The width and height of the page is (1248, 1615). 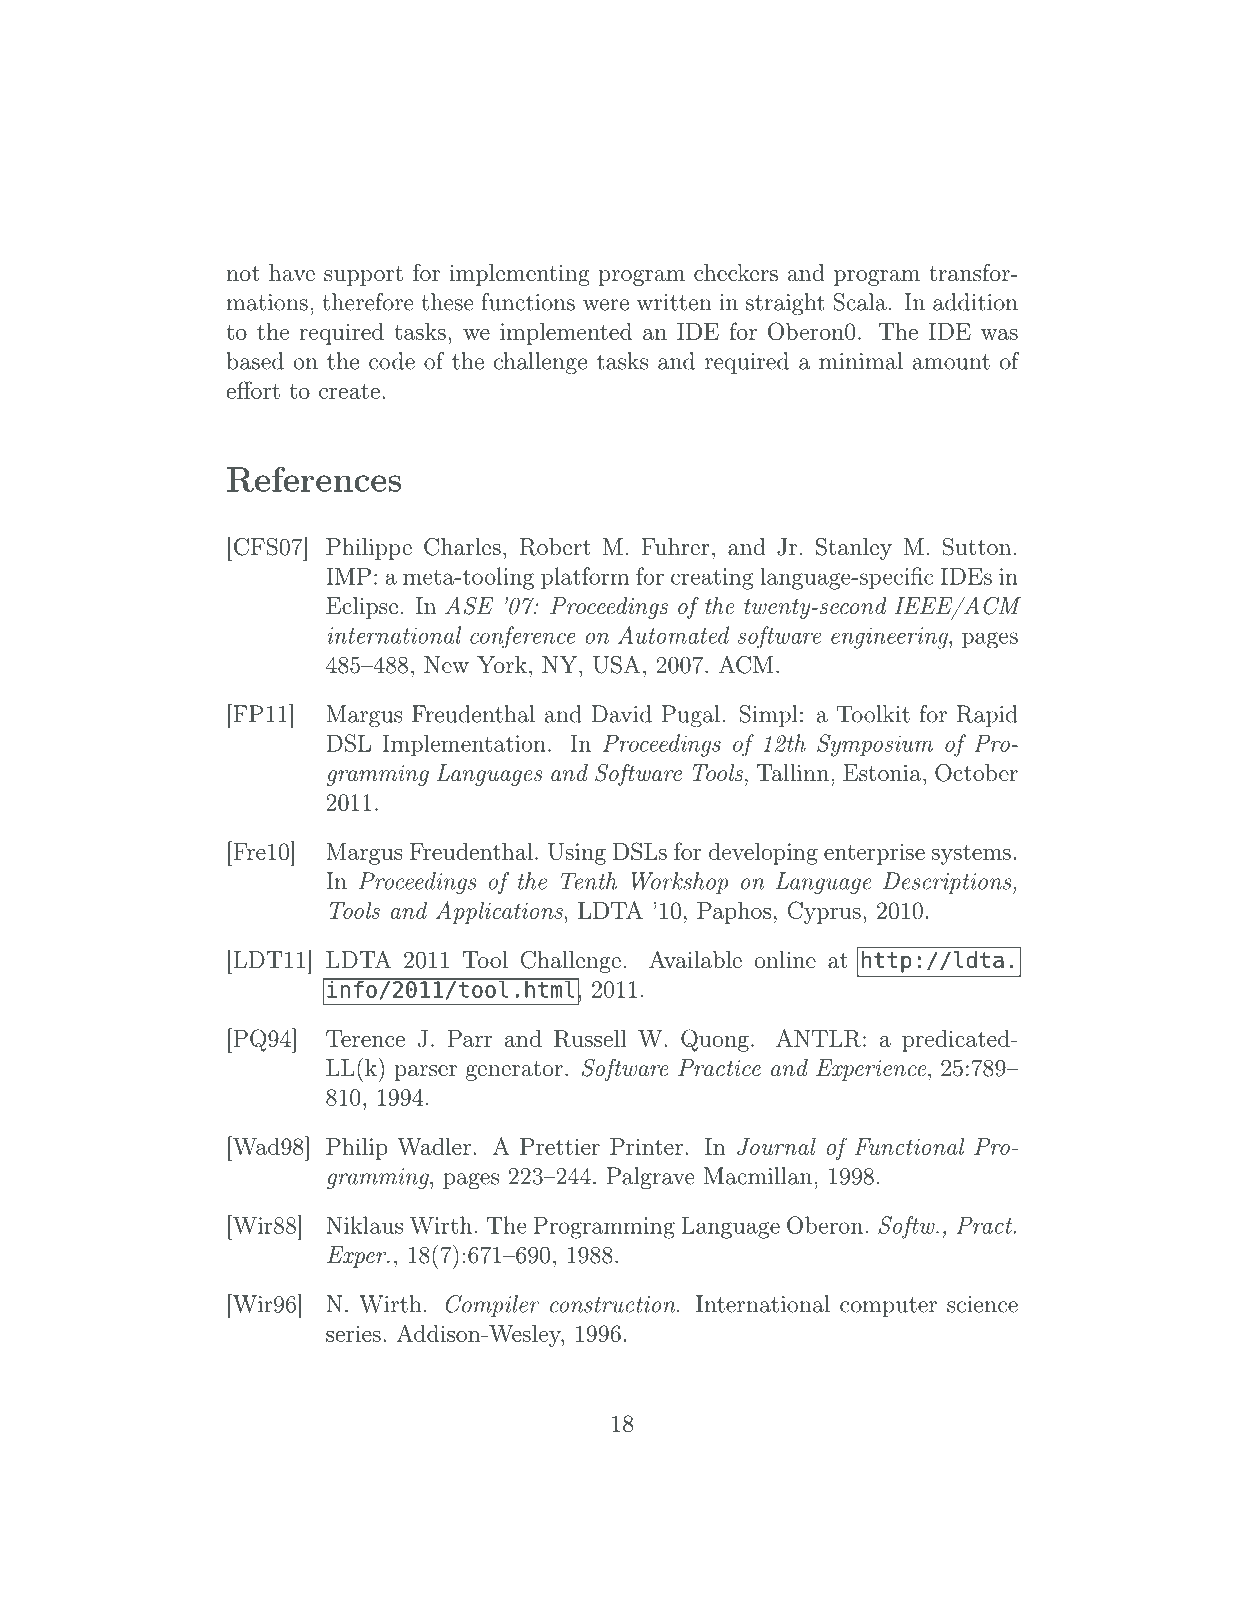 I want to click on Using, so click(x=577, y=854).
